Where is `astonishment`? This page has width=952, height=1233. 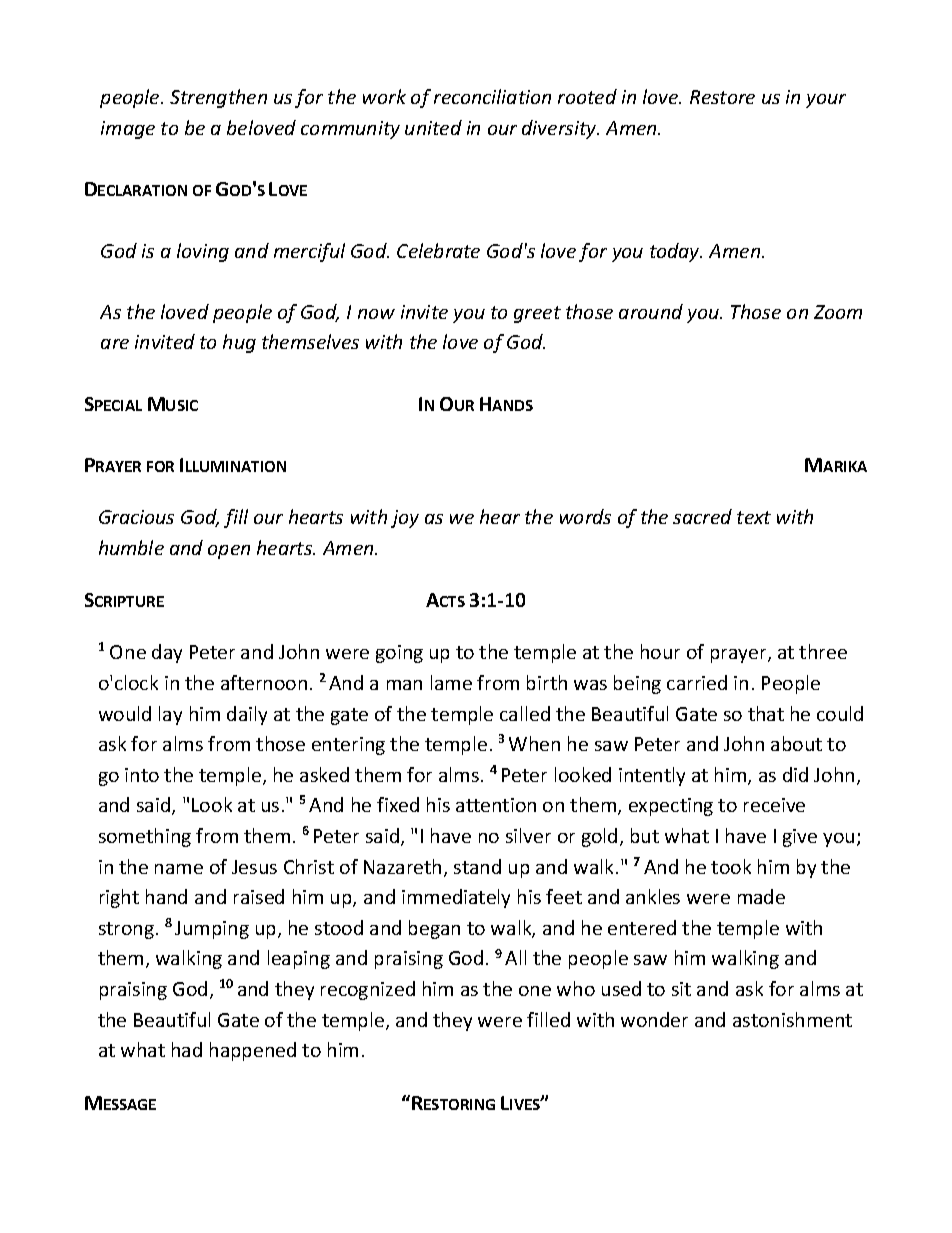 astonishment is located at coordinates (792, 1019).
